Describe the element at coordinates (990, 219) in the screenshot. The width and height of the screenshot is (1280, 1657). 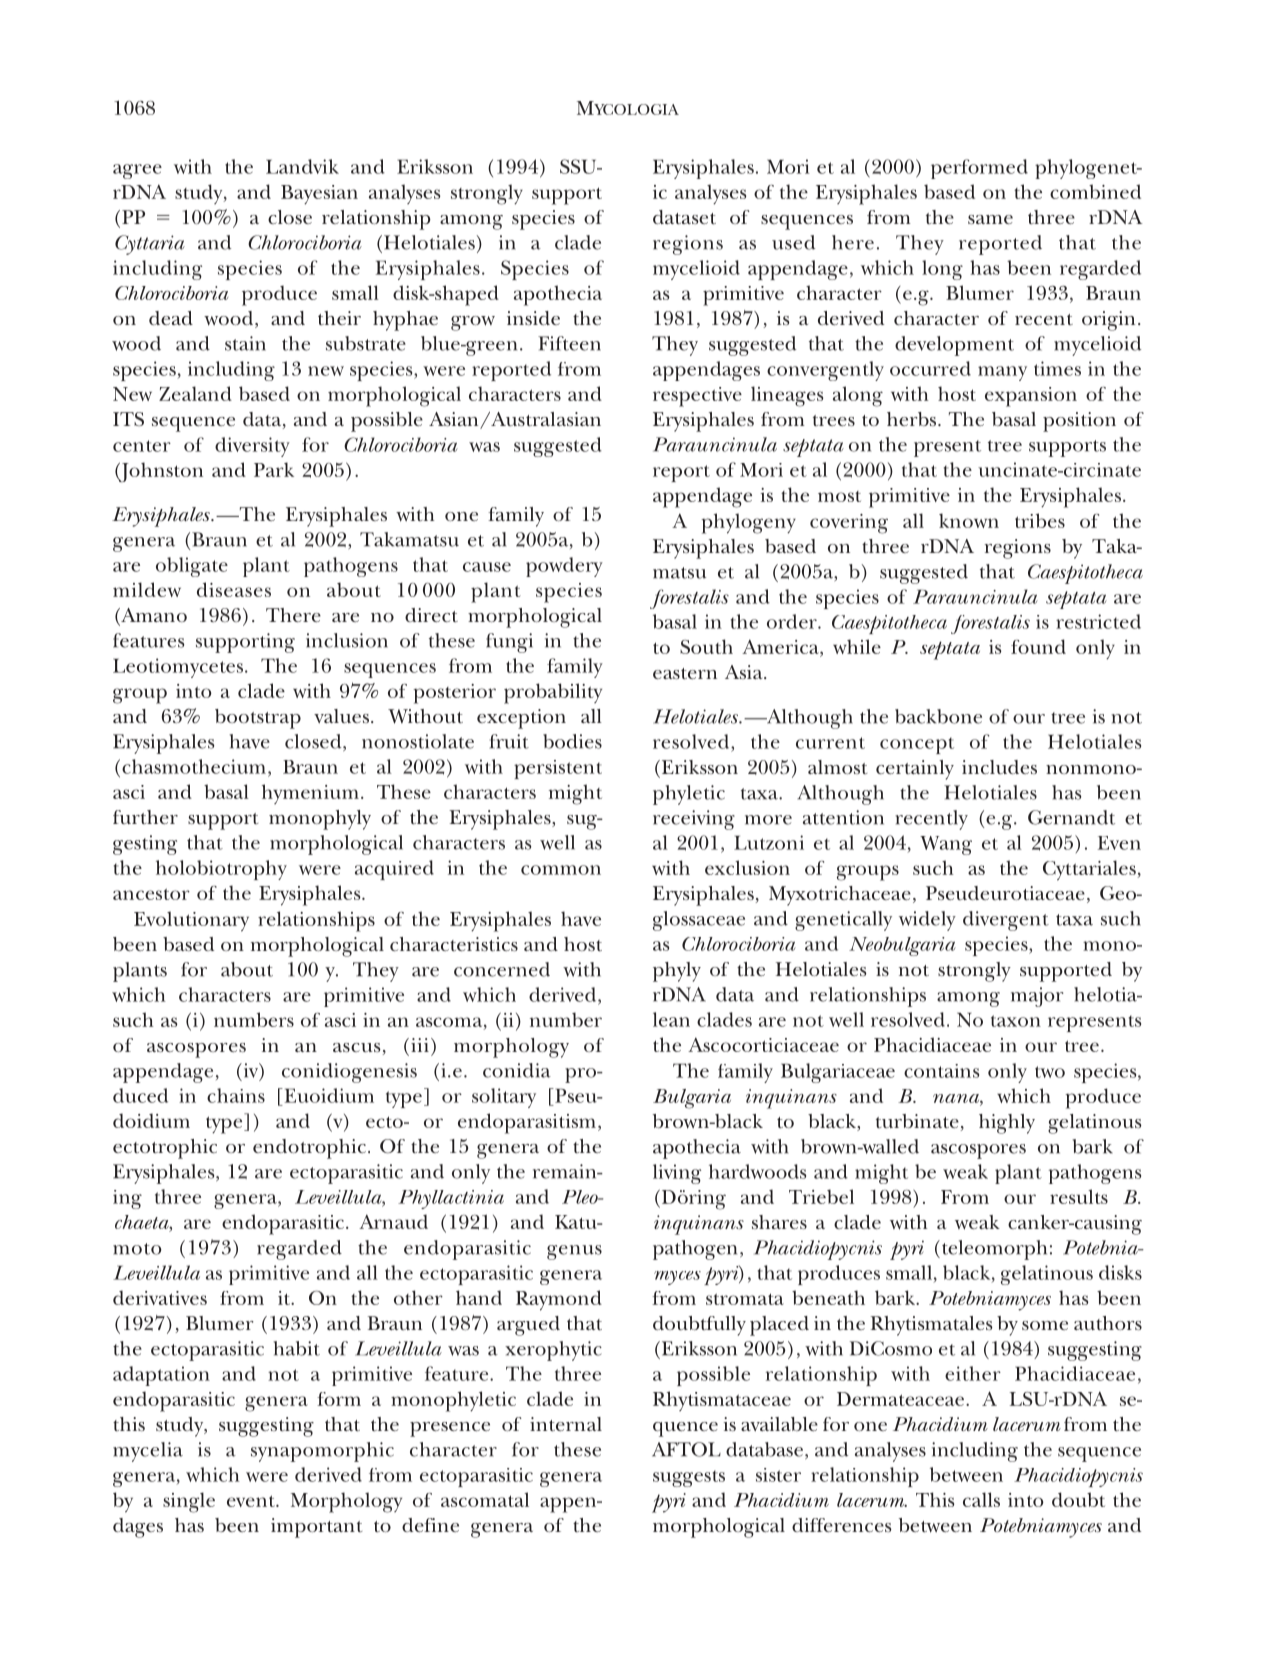
I see `same` at that location.
